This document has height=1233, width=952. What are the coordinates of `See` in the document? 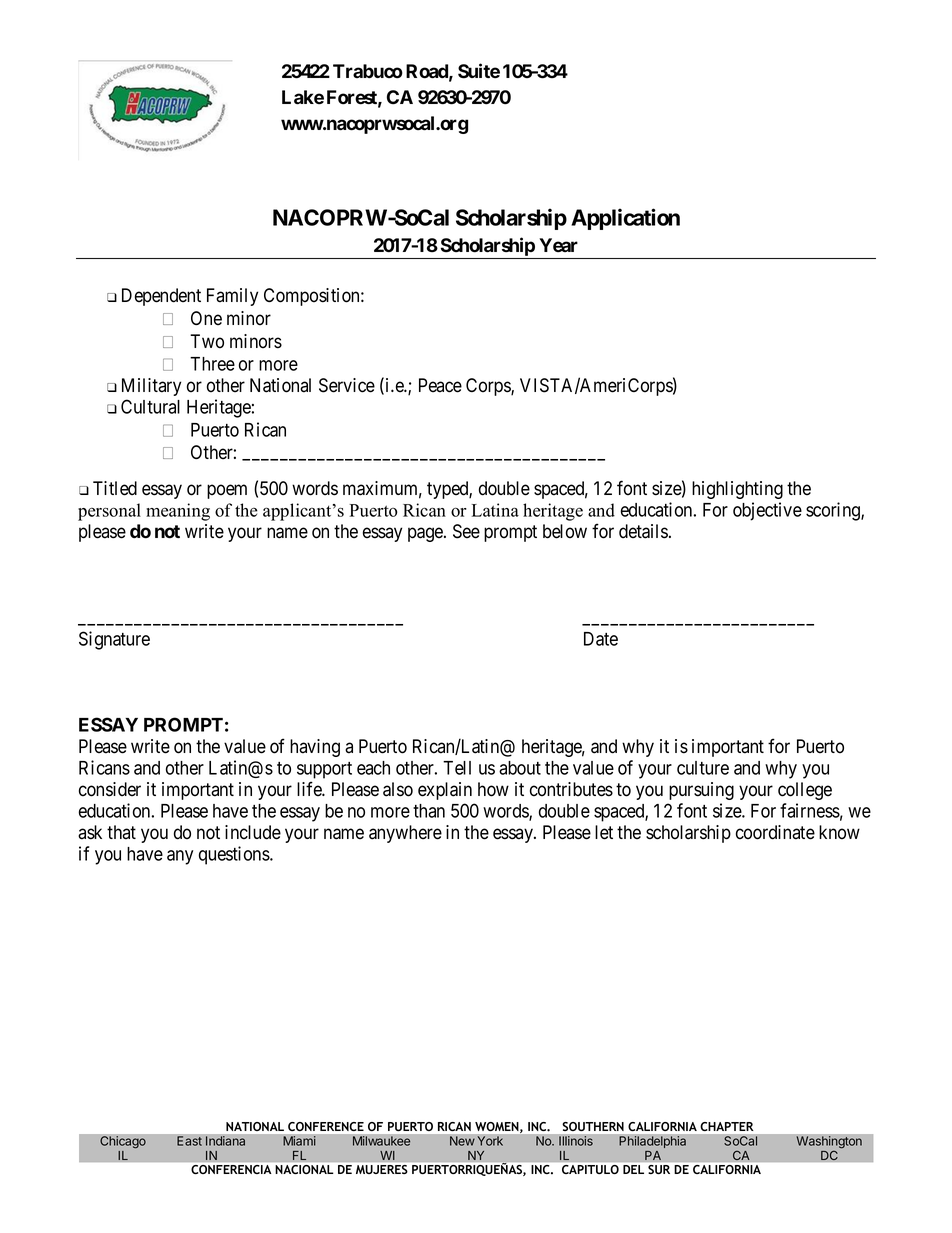 It's located at (466, 531).
